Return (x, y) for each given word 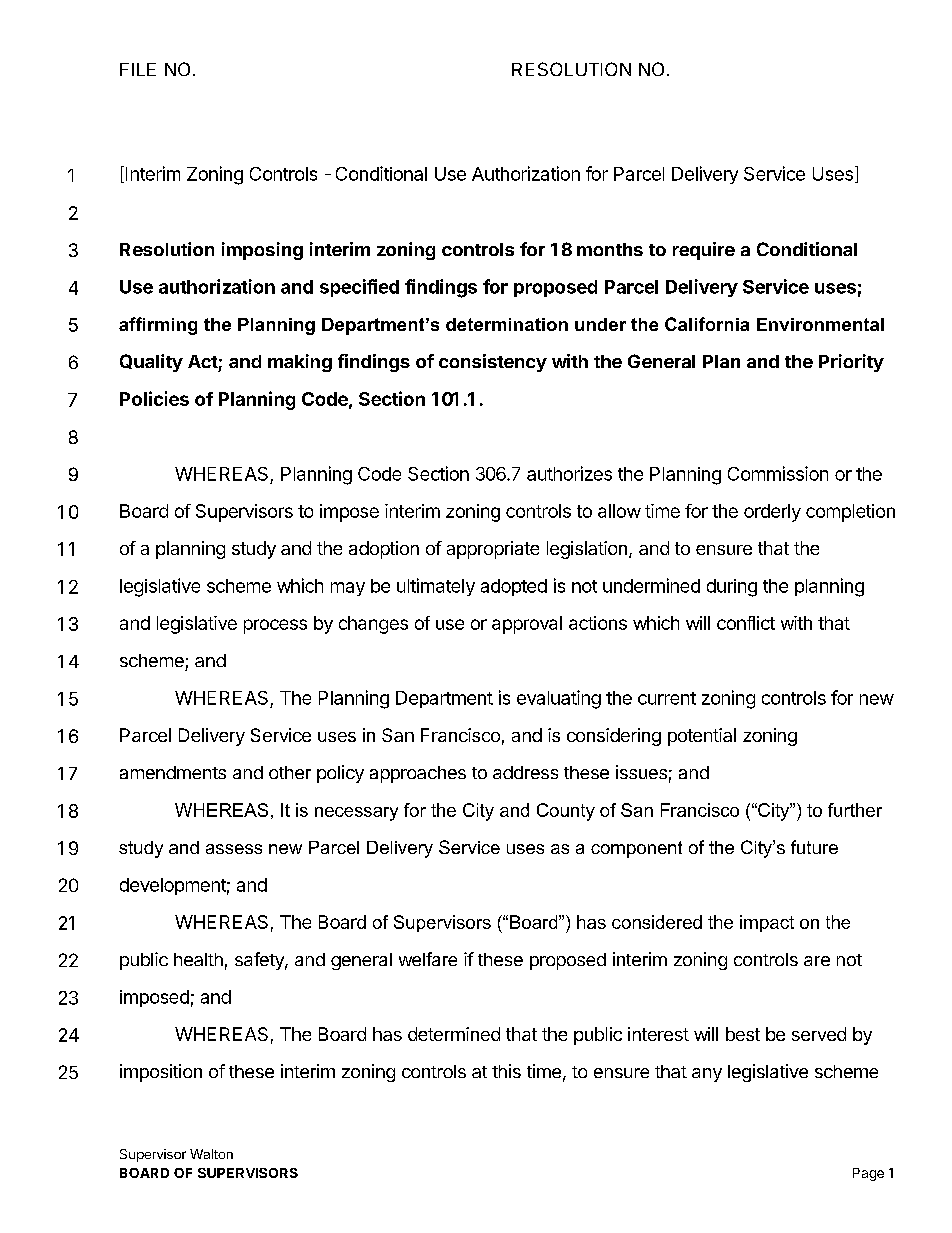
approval (527, 625)
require (704, 251)
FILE (138, 69)
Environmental (820, 324)
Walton (211, 1154)
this (506, 1071)
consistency (493, 363)
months (610, 249)
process (275, 626)
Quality (151, 363)
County (566, 812)
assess (234, 849)
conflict (746, 623)
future (814, 847)
